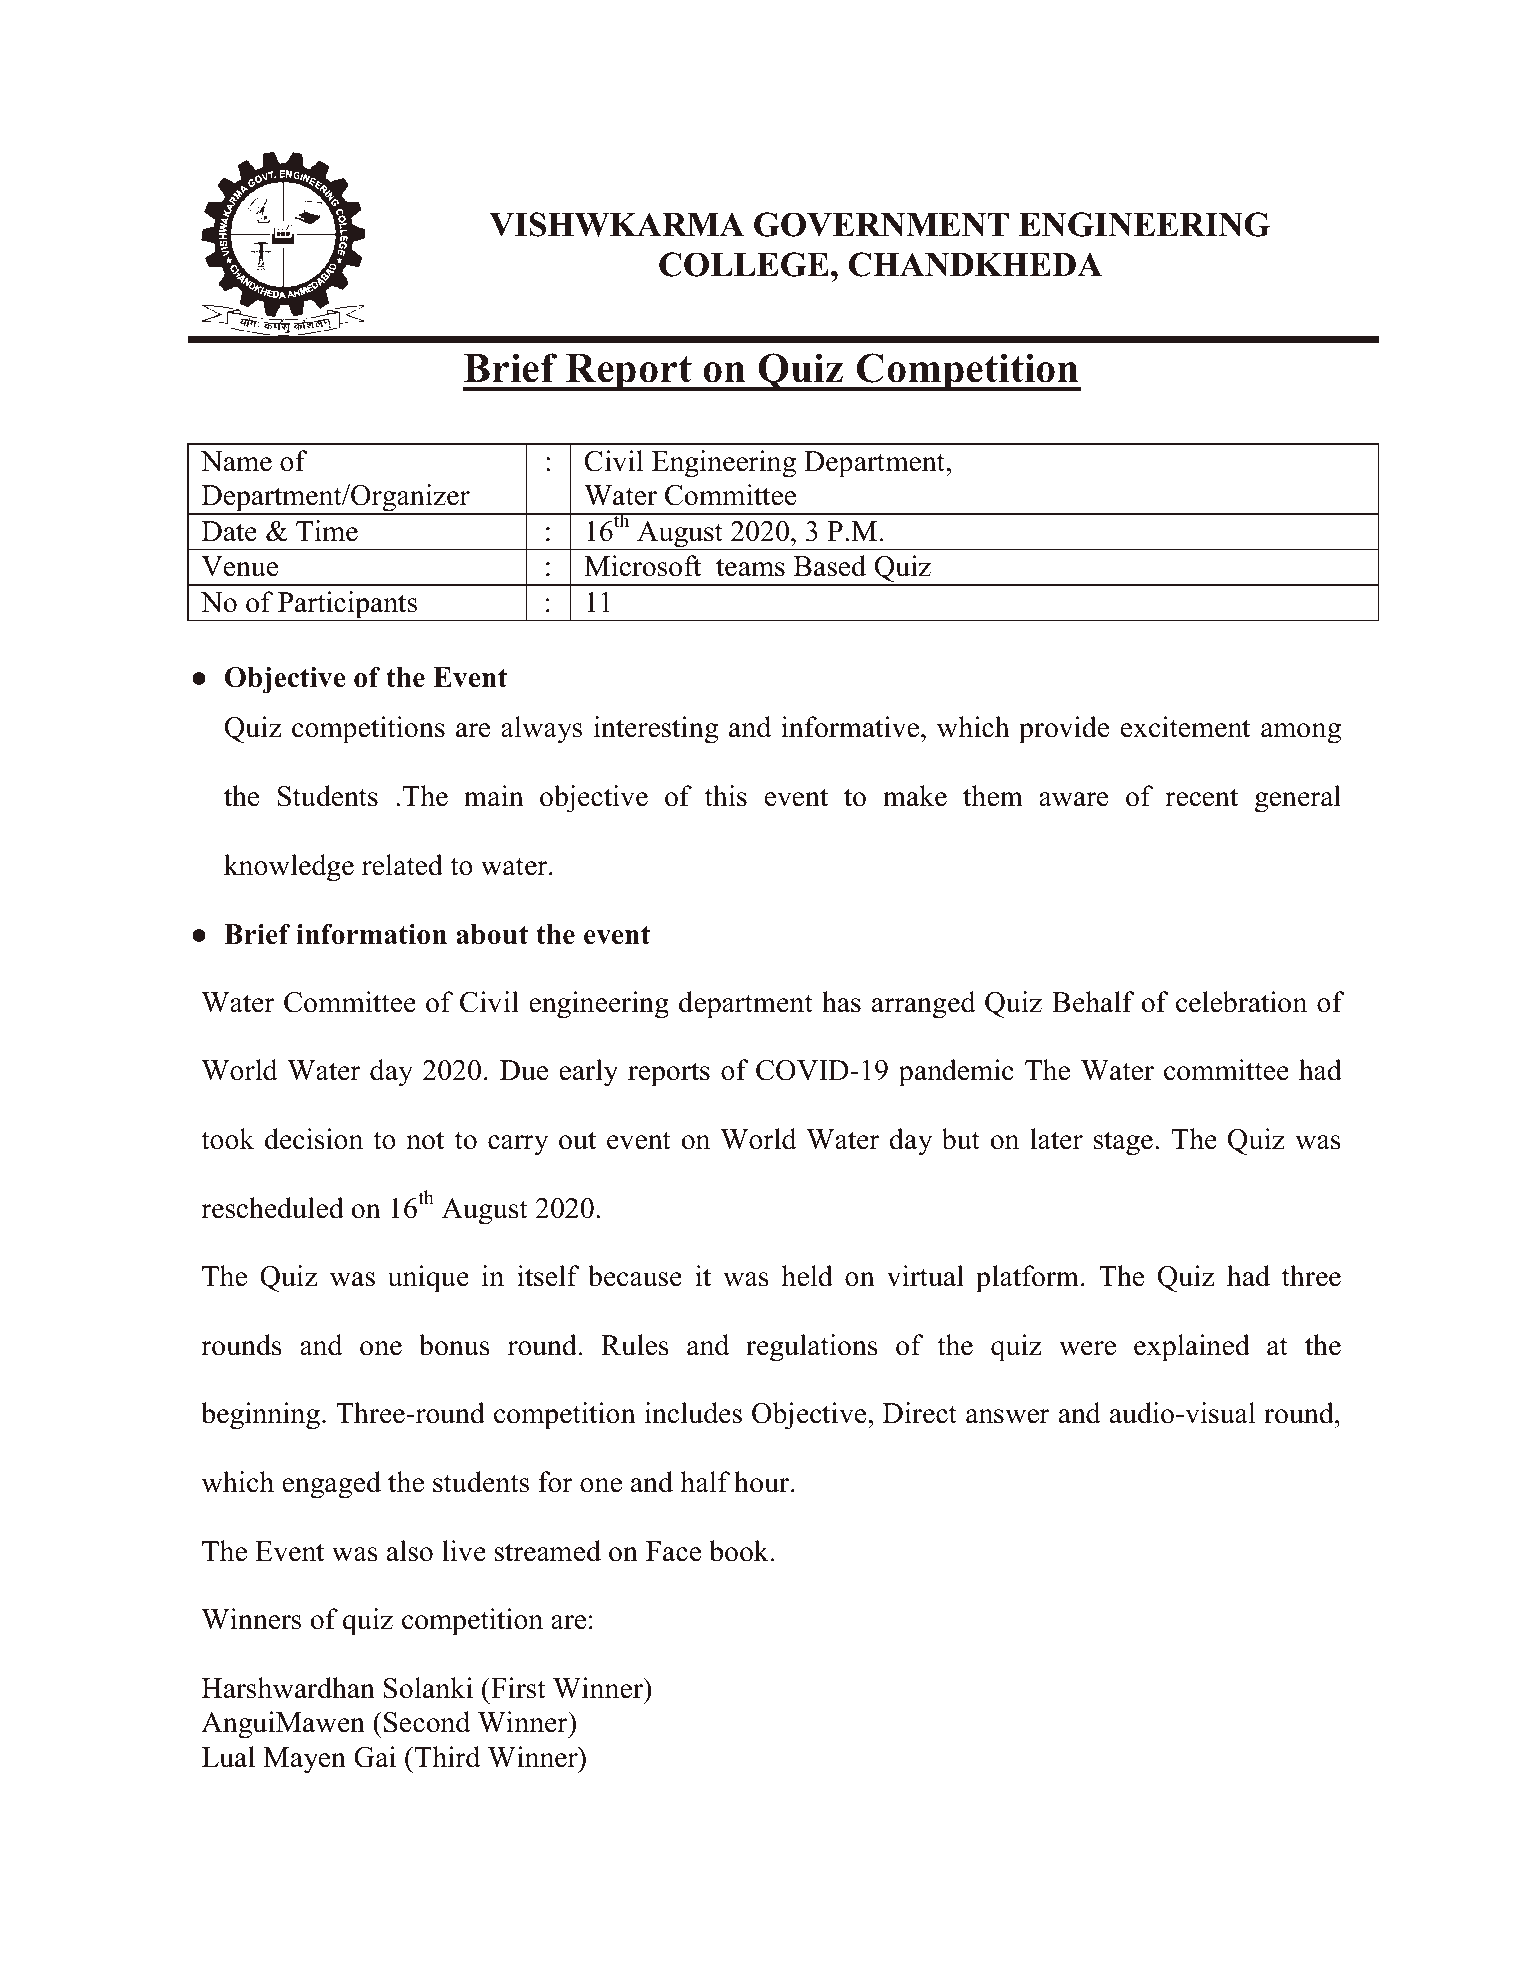 This page has width=1522, height=1969. Describe the element at coordinates (1185, 727) in the page. I see `excitement` at that location.
